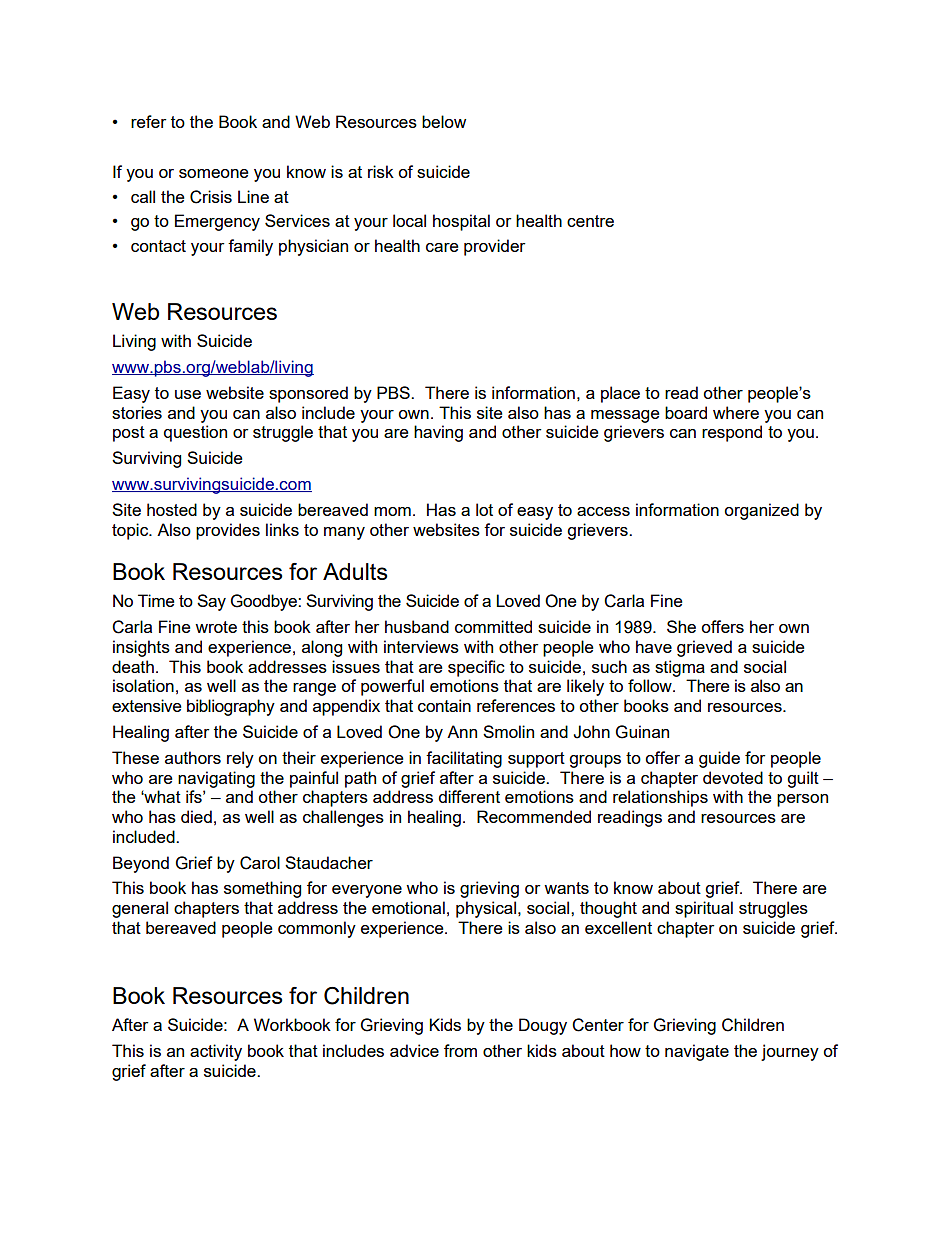 This screenshot has width=952, height=1233. Describe the element at coordinates (438, 433) in the screenshot. I see `having` at that location.
